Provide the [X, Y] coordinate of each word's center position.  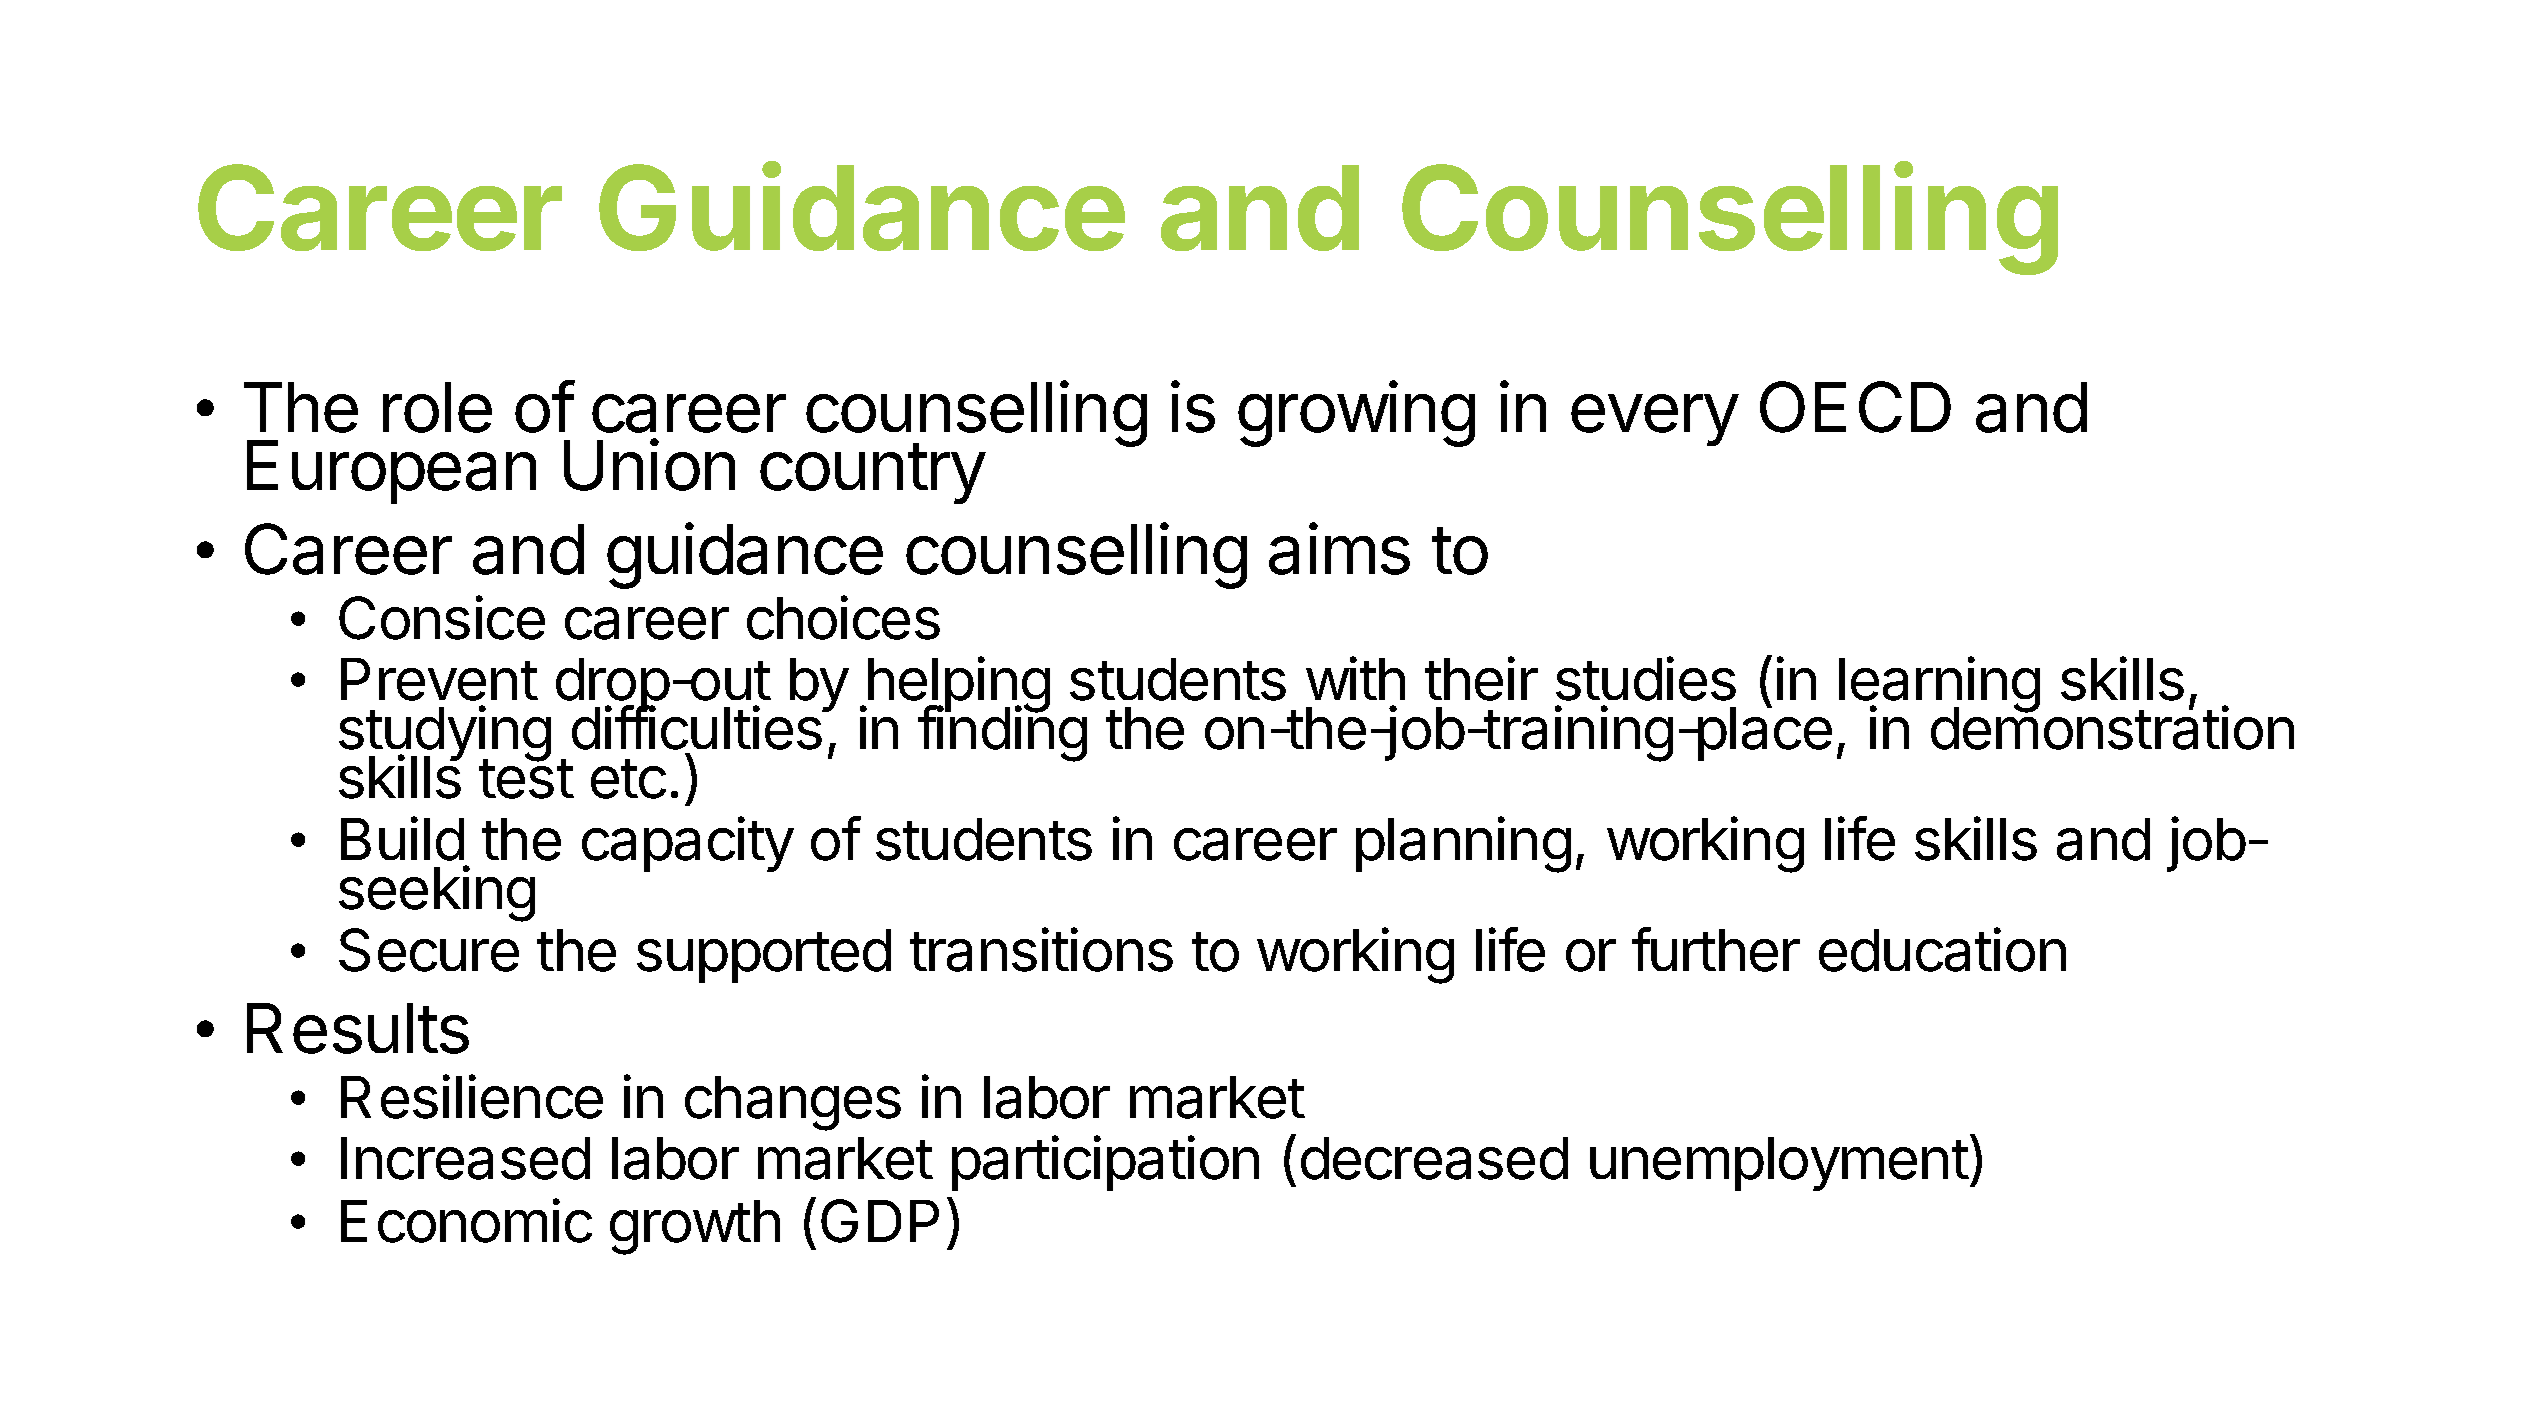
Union [649, 465]
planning [1463, 845]
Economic [466, 1220]
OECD [1855, 407]
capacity [688, 844]
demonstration [2112, 728]
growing [1356, 414]
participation [1105, 1163]
